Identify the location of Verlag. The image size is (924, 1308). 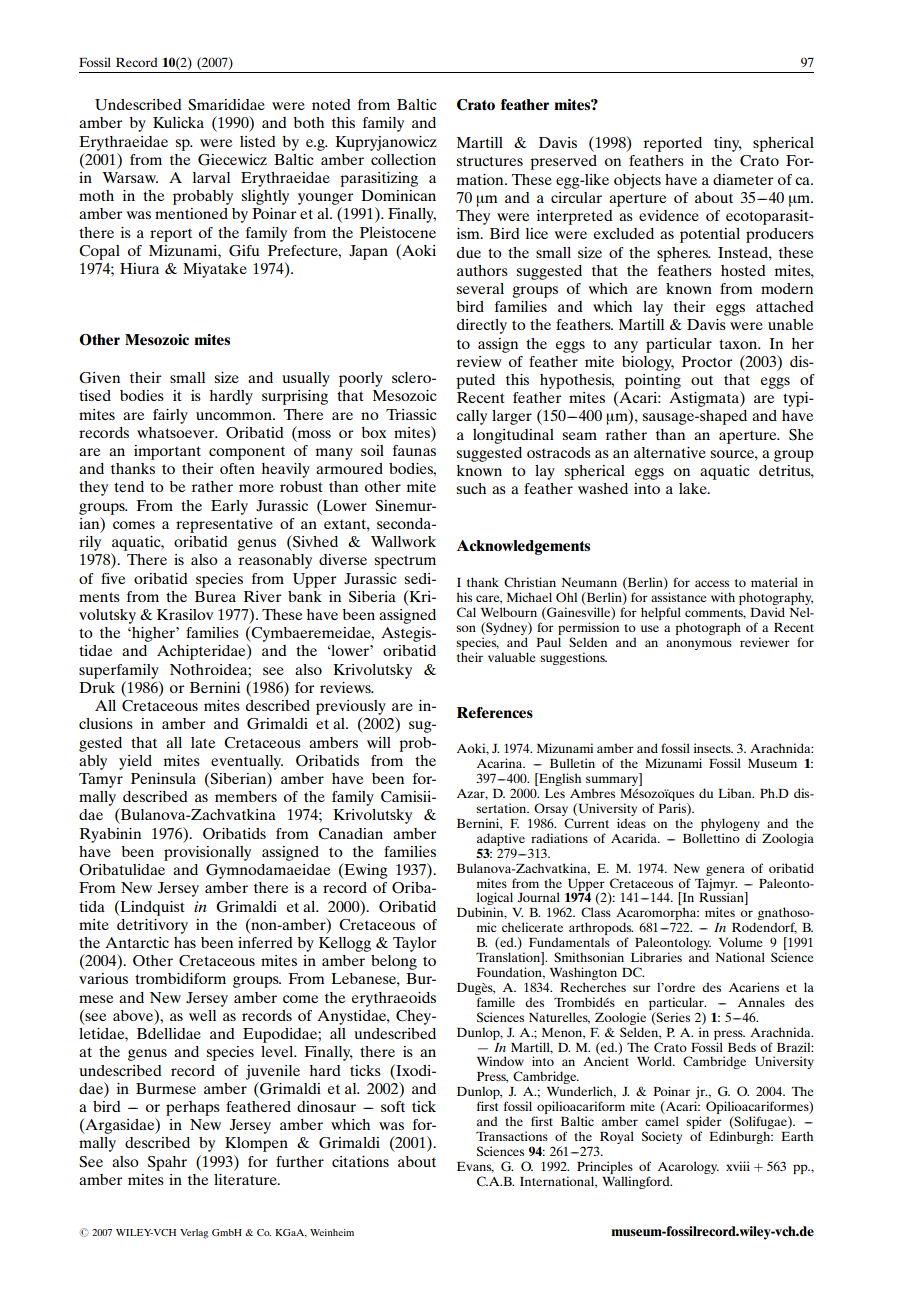
(194, 1234).
